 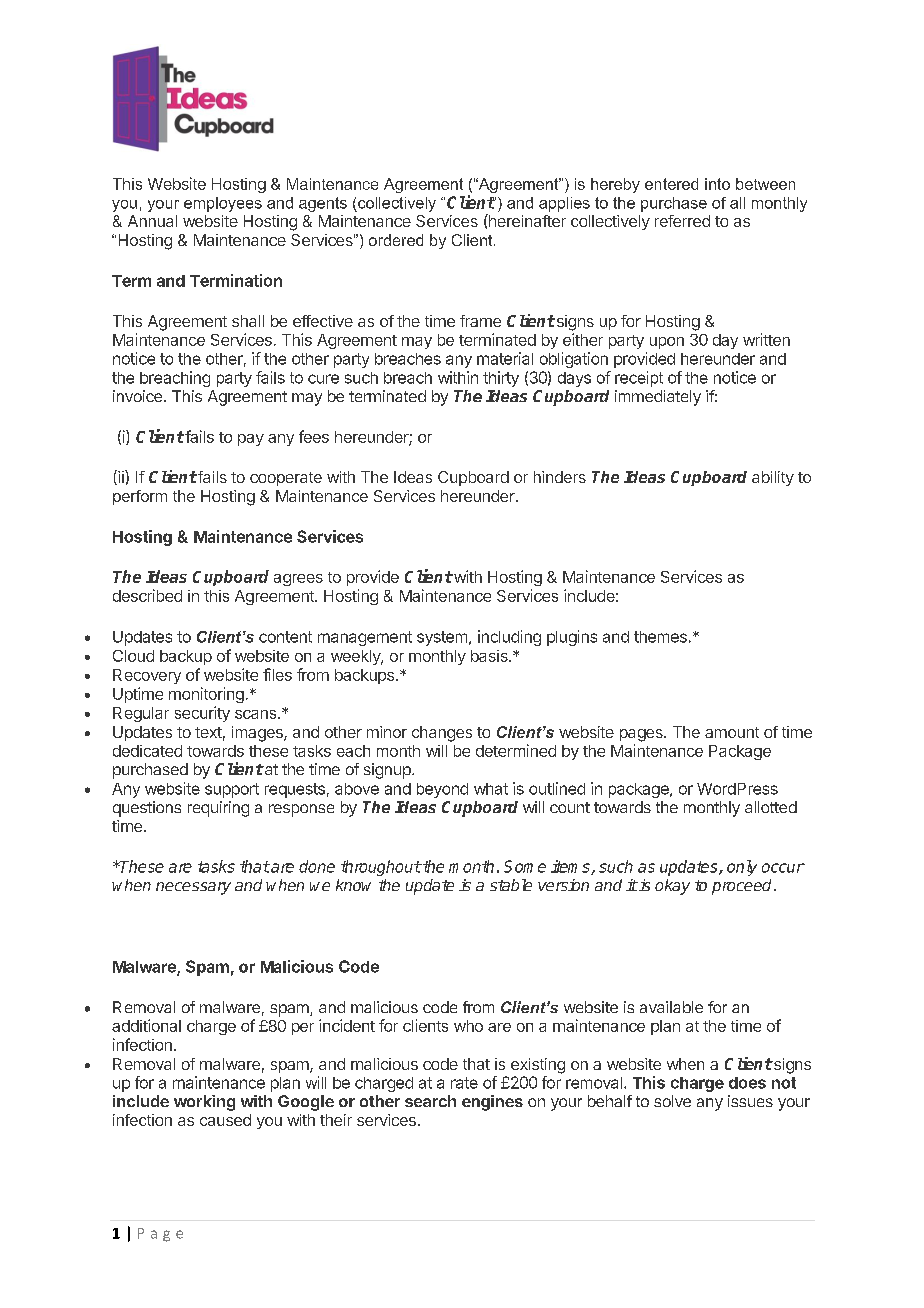 What do you see at coordinates (396, 240) in the screenshot?
I see `ordered` at bounding box center [396, 240].
